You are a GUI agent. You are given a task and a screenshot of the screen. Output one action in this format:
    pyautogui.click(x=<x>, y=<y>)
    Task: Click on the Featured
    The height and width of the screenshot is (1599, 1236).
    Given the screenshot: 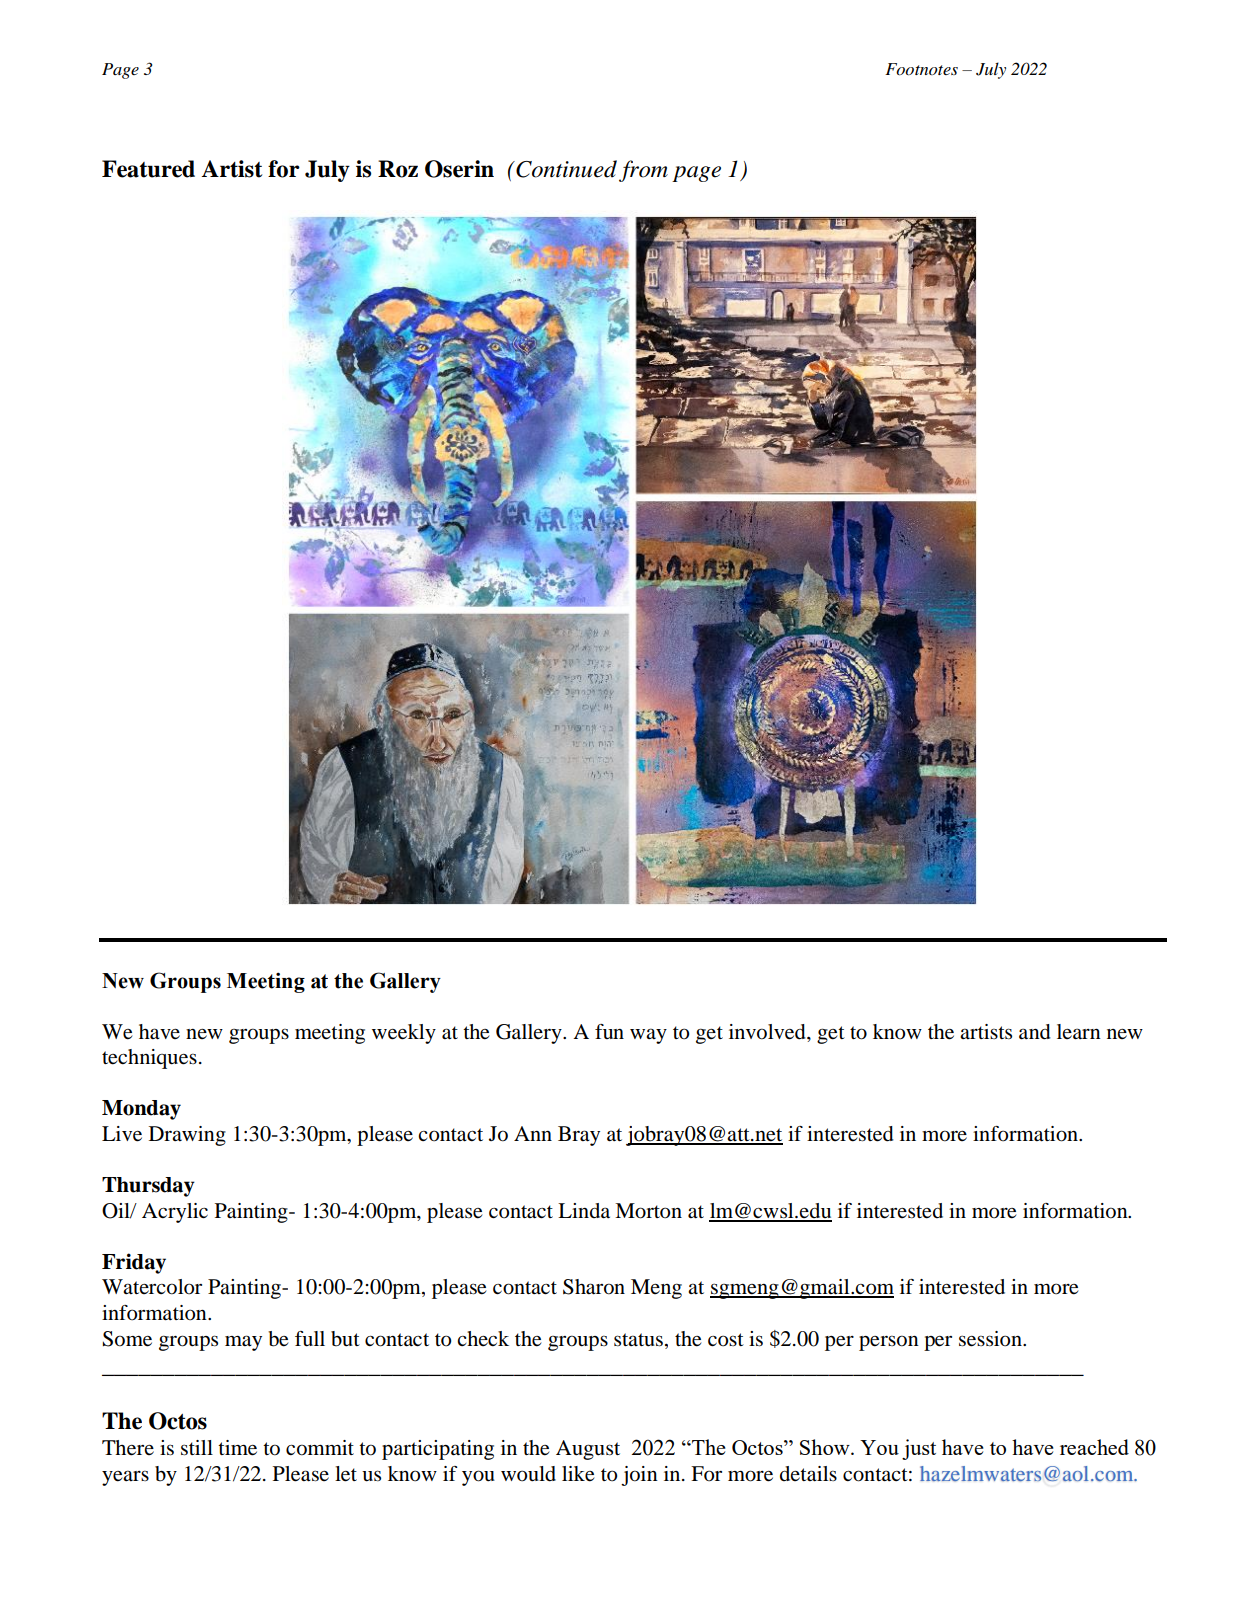 What is the action you would take?
    pyautogui.click(x=148, y=169)
